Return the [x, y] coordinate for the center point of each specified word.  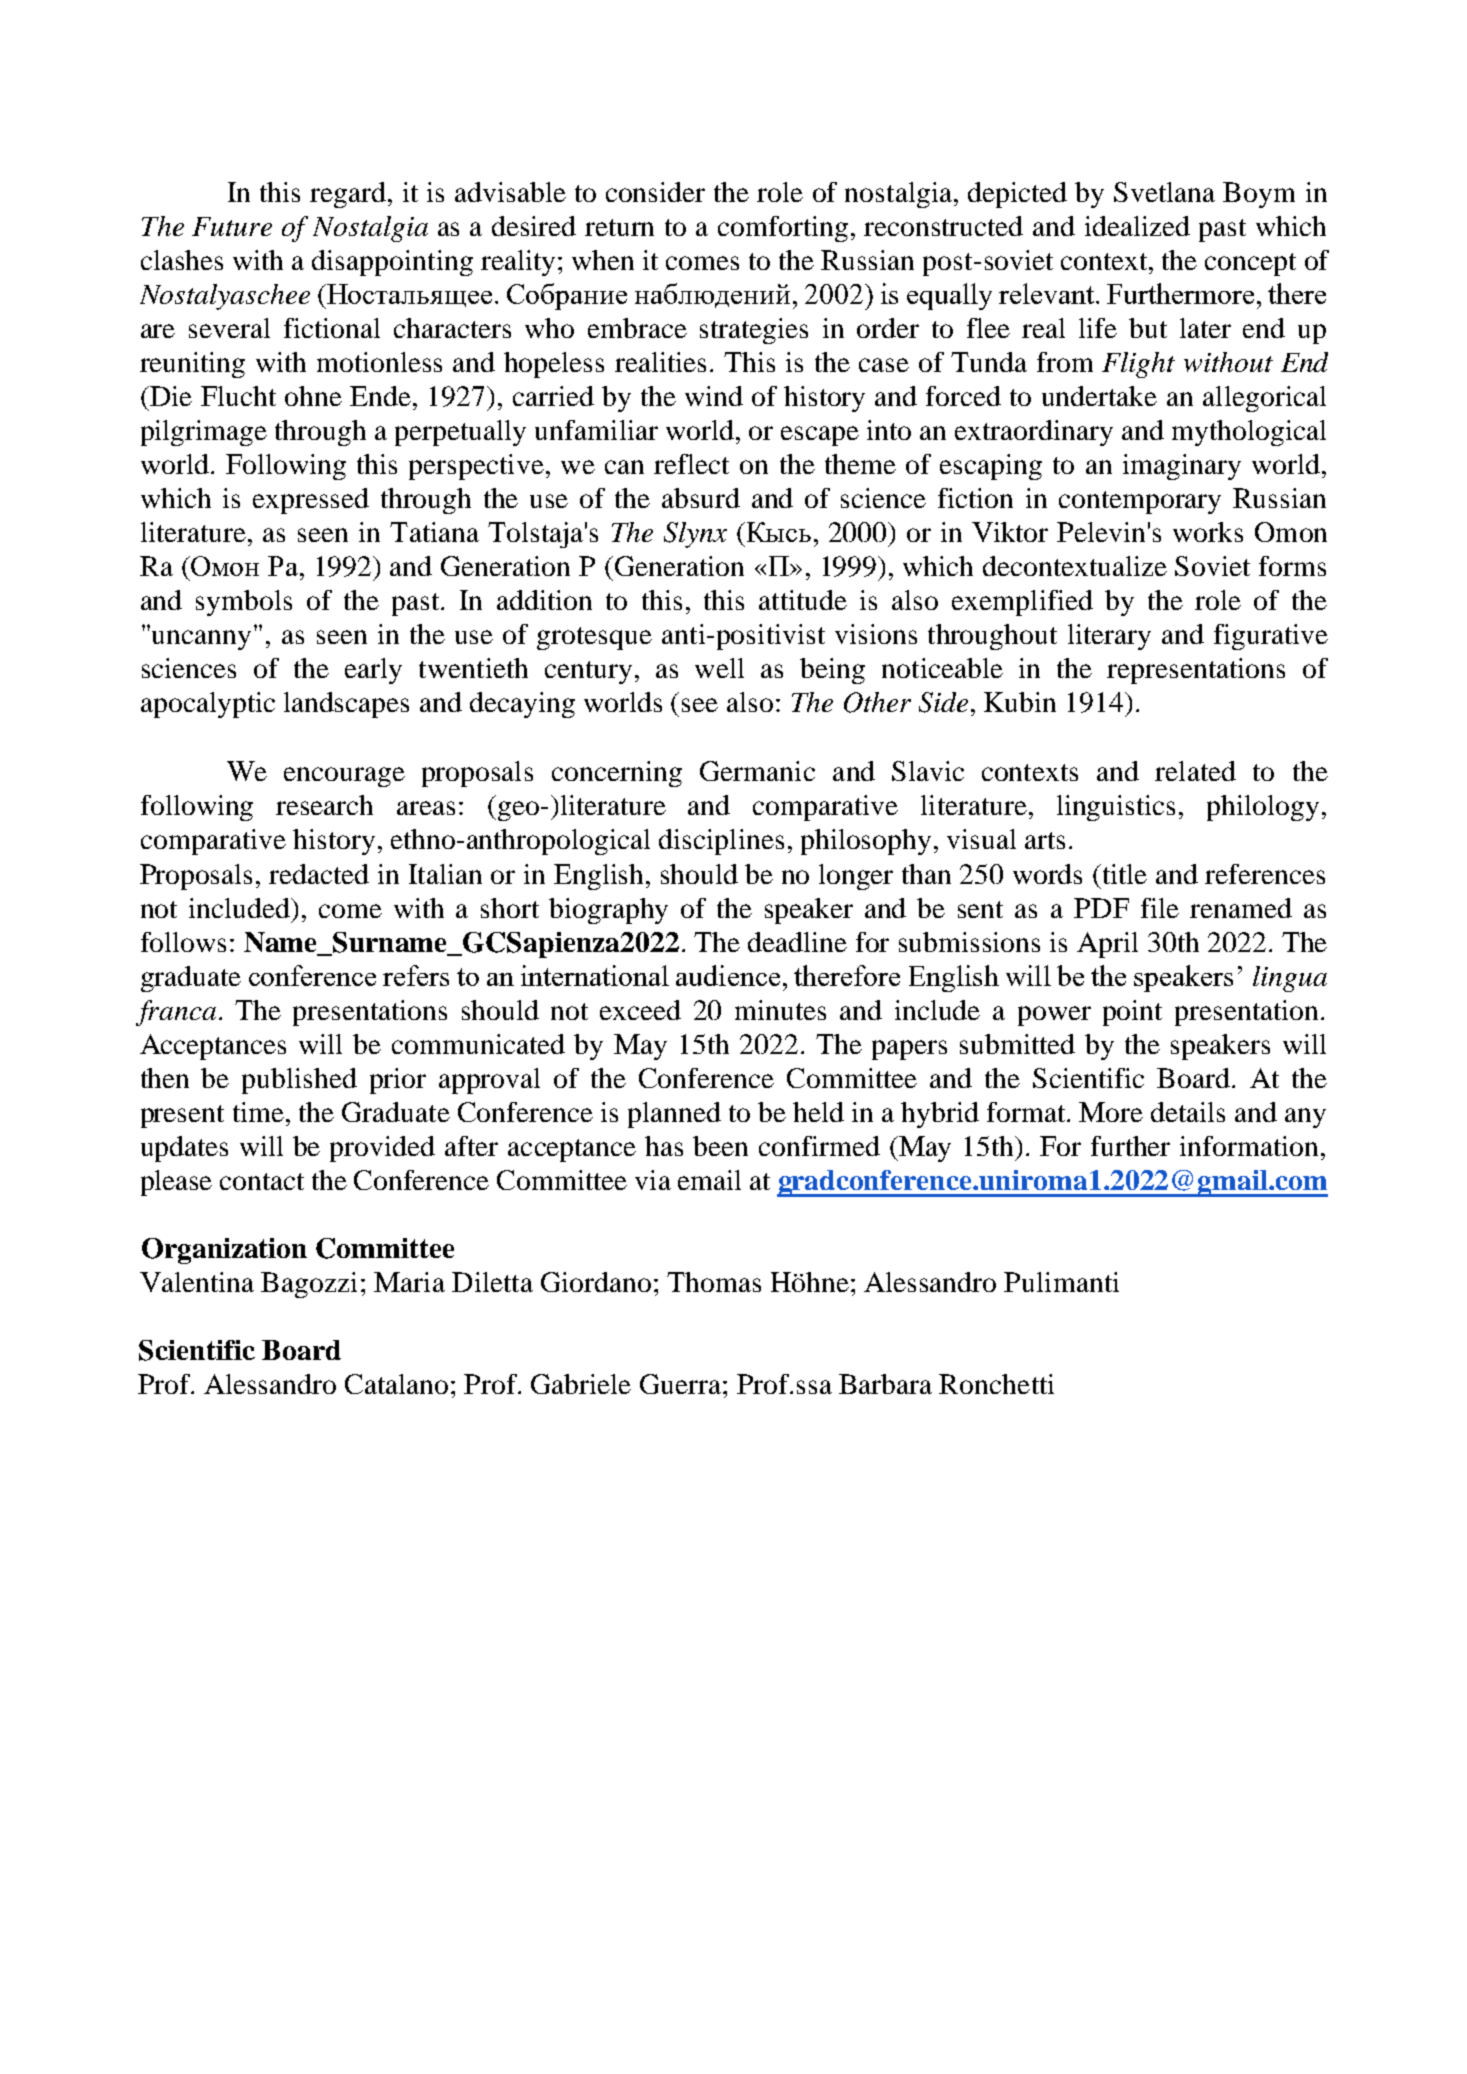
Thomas [714, 1282]
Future [232, 226]
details [1188, 1112]
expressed [311, 501]
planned [674, 1115]
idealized [1137, 226]
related [1195, 771]
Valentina [197, 1282]
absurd [701, 498]
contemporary [1140, 502]
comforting [783, 229]
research [324, 805]
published [299, 1081]
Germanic [757, 771]
